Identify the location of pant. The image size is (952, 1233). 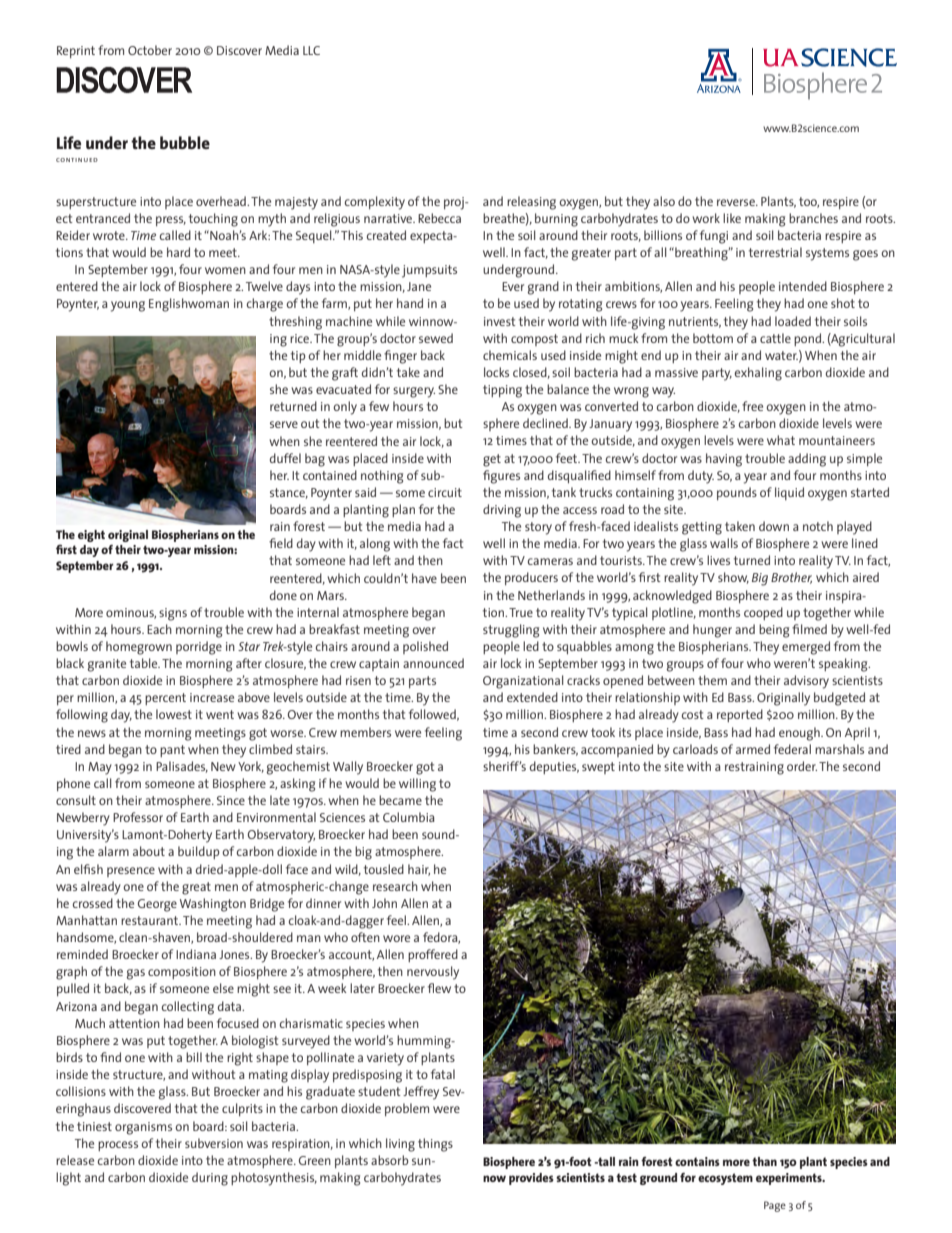
(172, 751).
